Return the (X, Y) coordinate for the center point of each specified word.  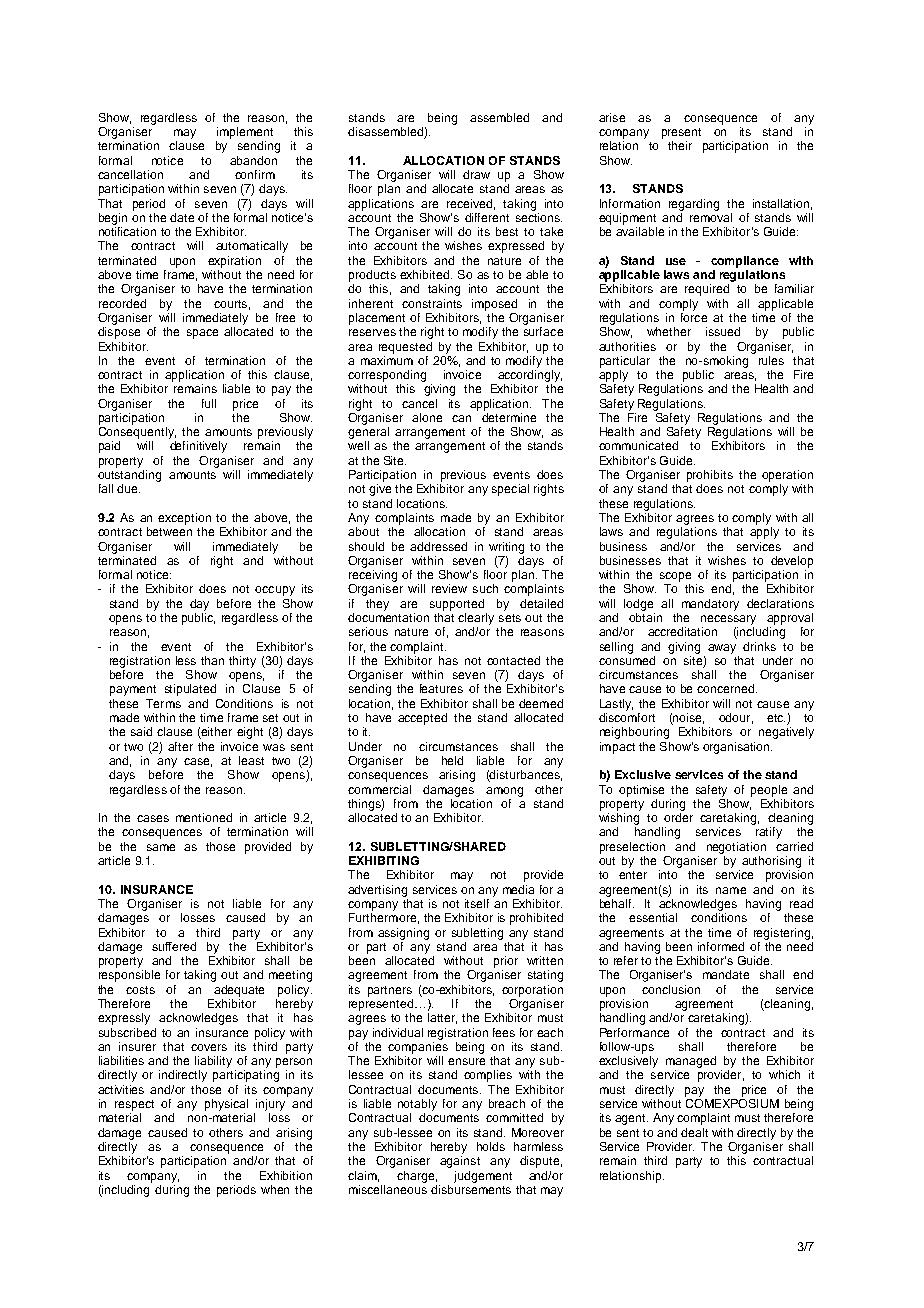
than (212, 660)
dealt (694, 1132)
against (460, 1162)
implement (245, 133)
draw (476, 174)
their (680, 145)
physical (226, 1105)
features (441, 688)
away (722, 649)
